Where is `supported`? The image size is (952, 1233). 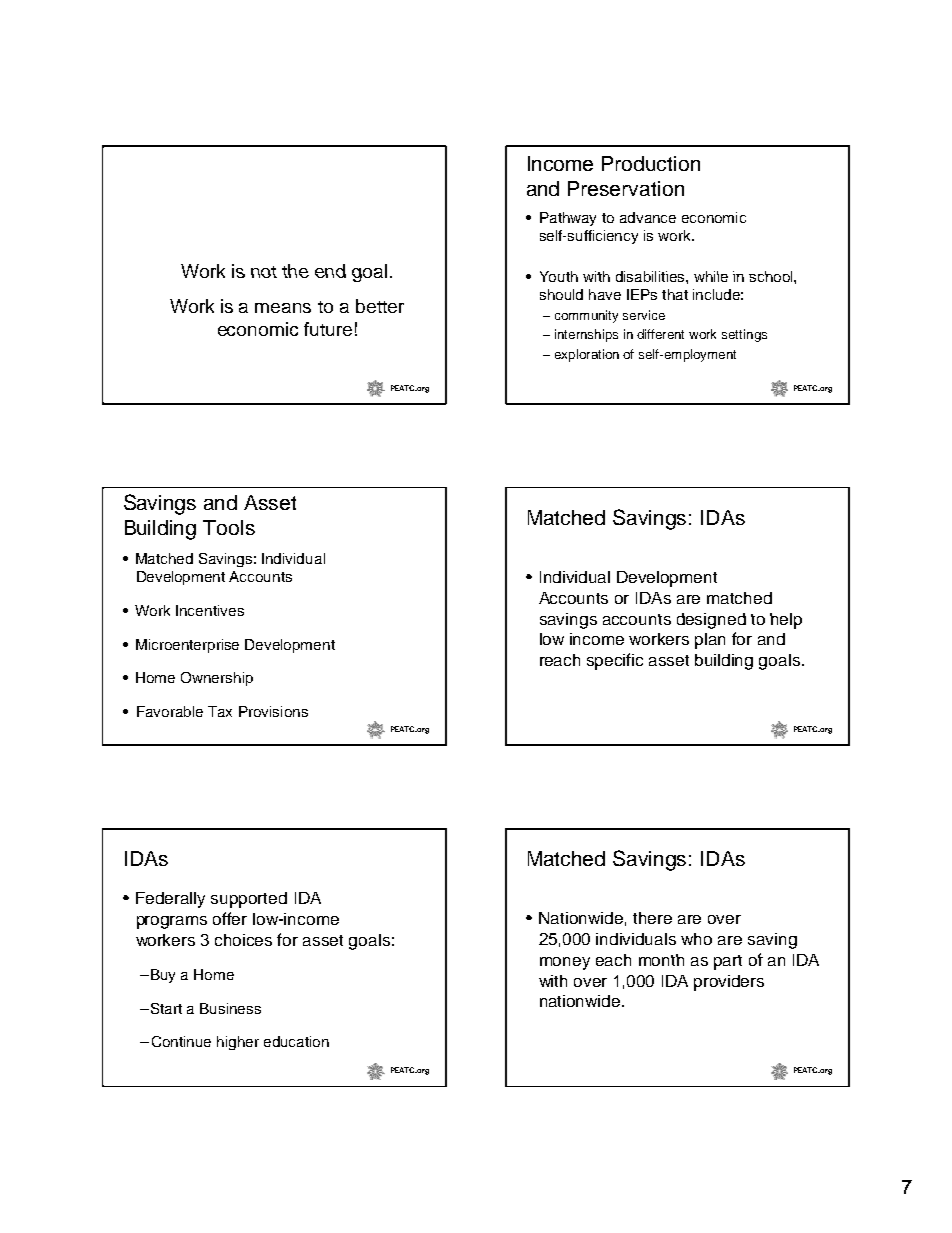 supported is located at coordinates (249, 900).
